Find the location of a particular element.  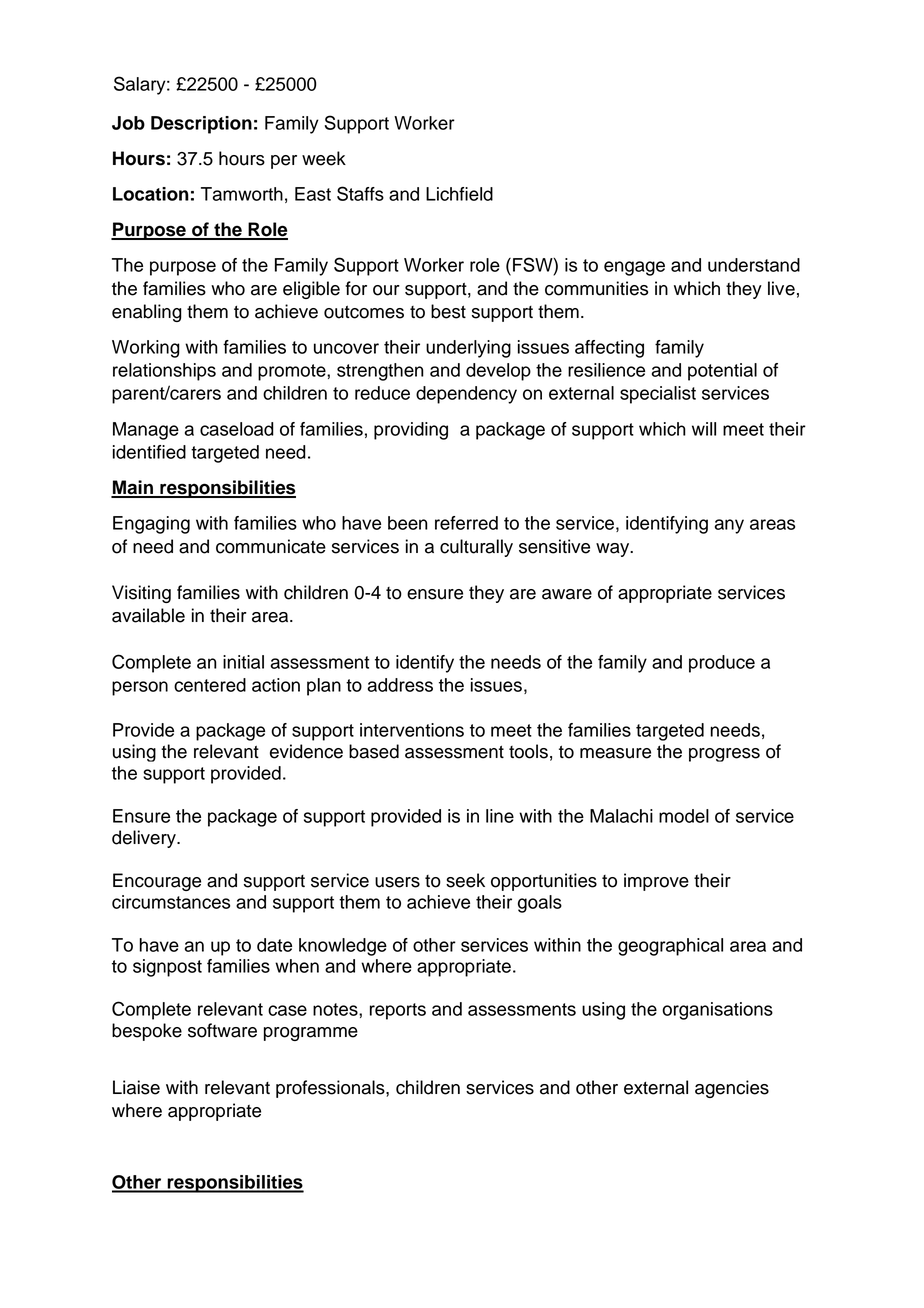

produce is located at coordinates (722, 664).
